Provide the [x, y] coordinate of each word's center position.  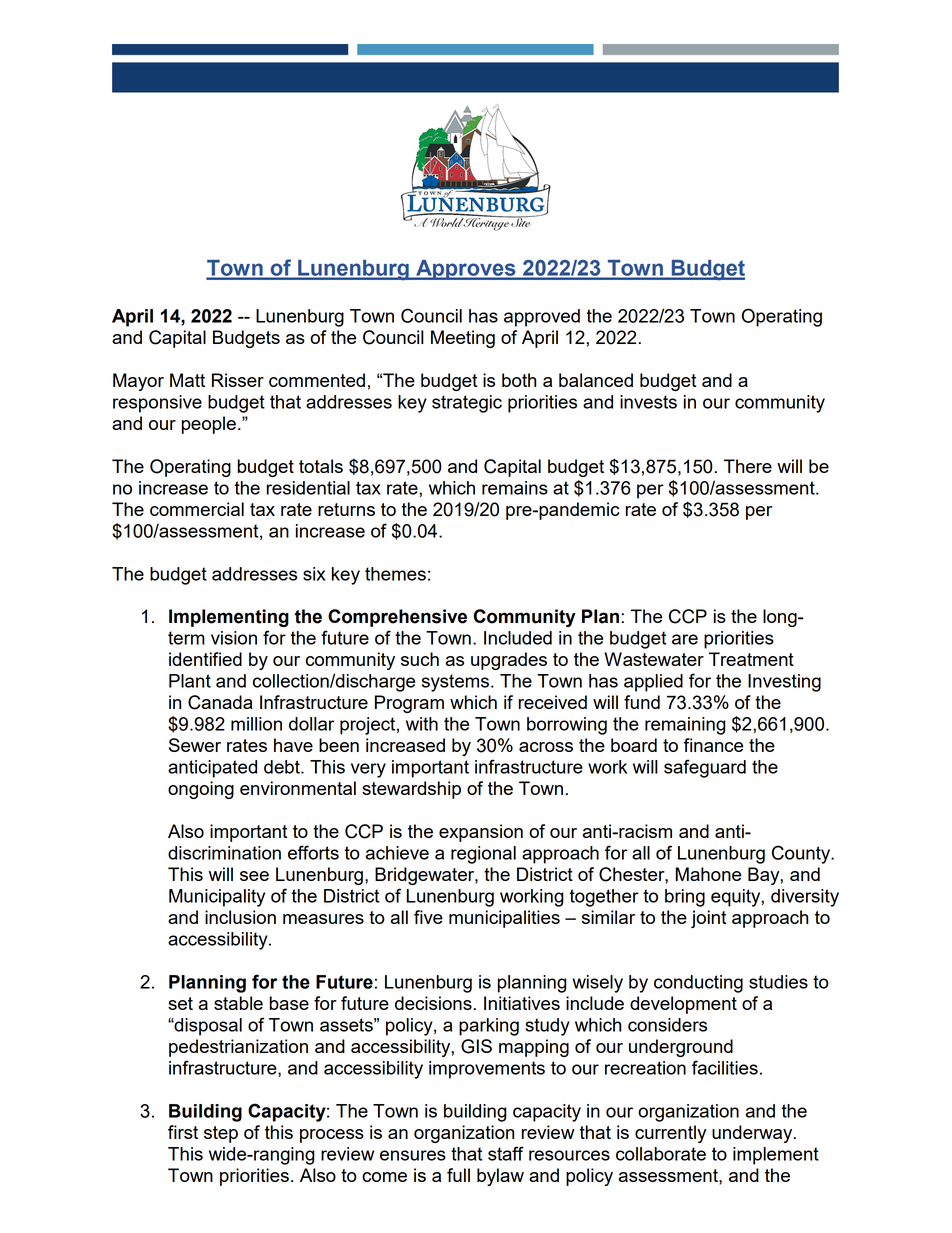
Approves [466, 270]
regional [483, 855]
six [314, 574]
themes [395, 574]
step [221, 1134]
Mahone [708, 874]
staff [506, 1153]
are [685, 639]
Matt [187, 380]
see [254, 876]
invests [648, 402]
